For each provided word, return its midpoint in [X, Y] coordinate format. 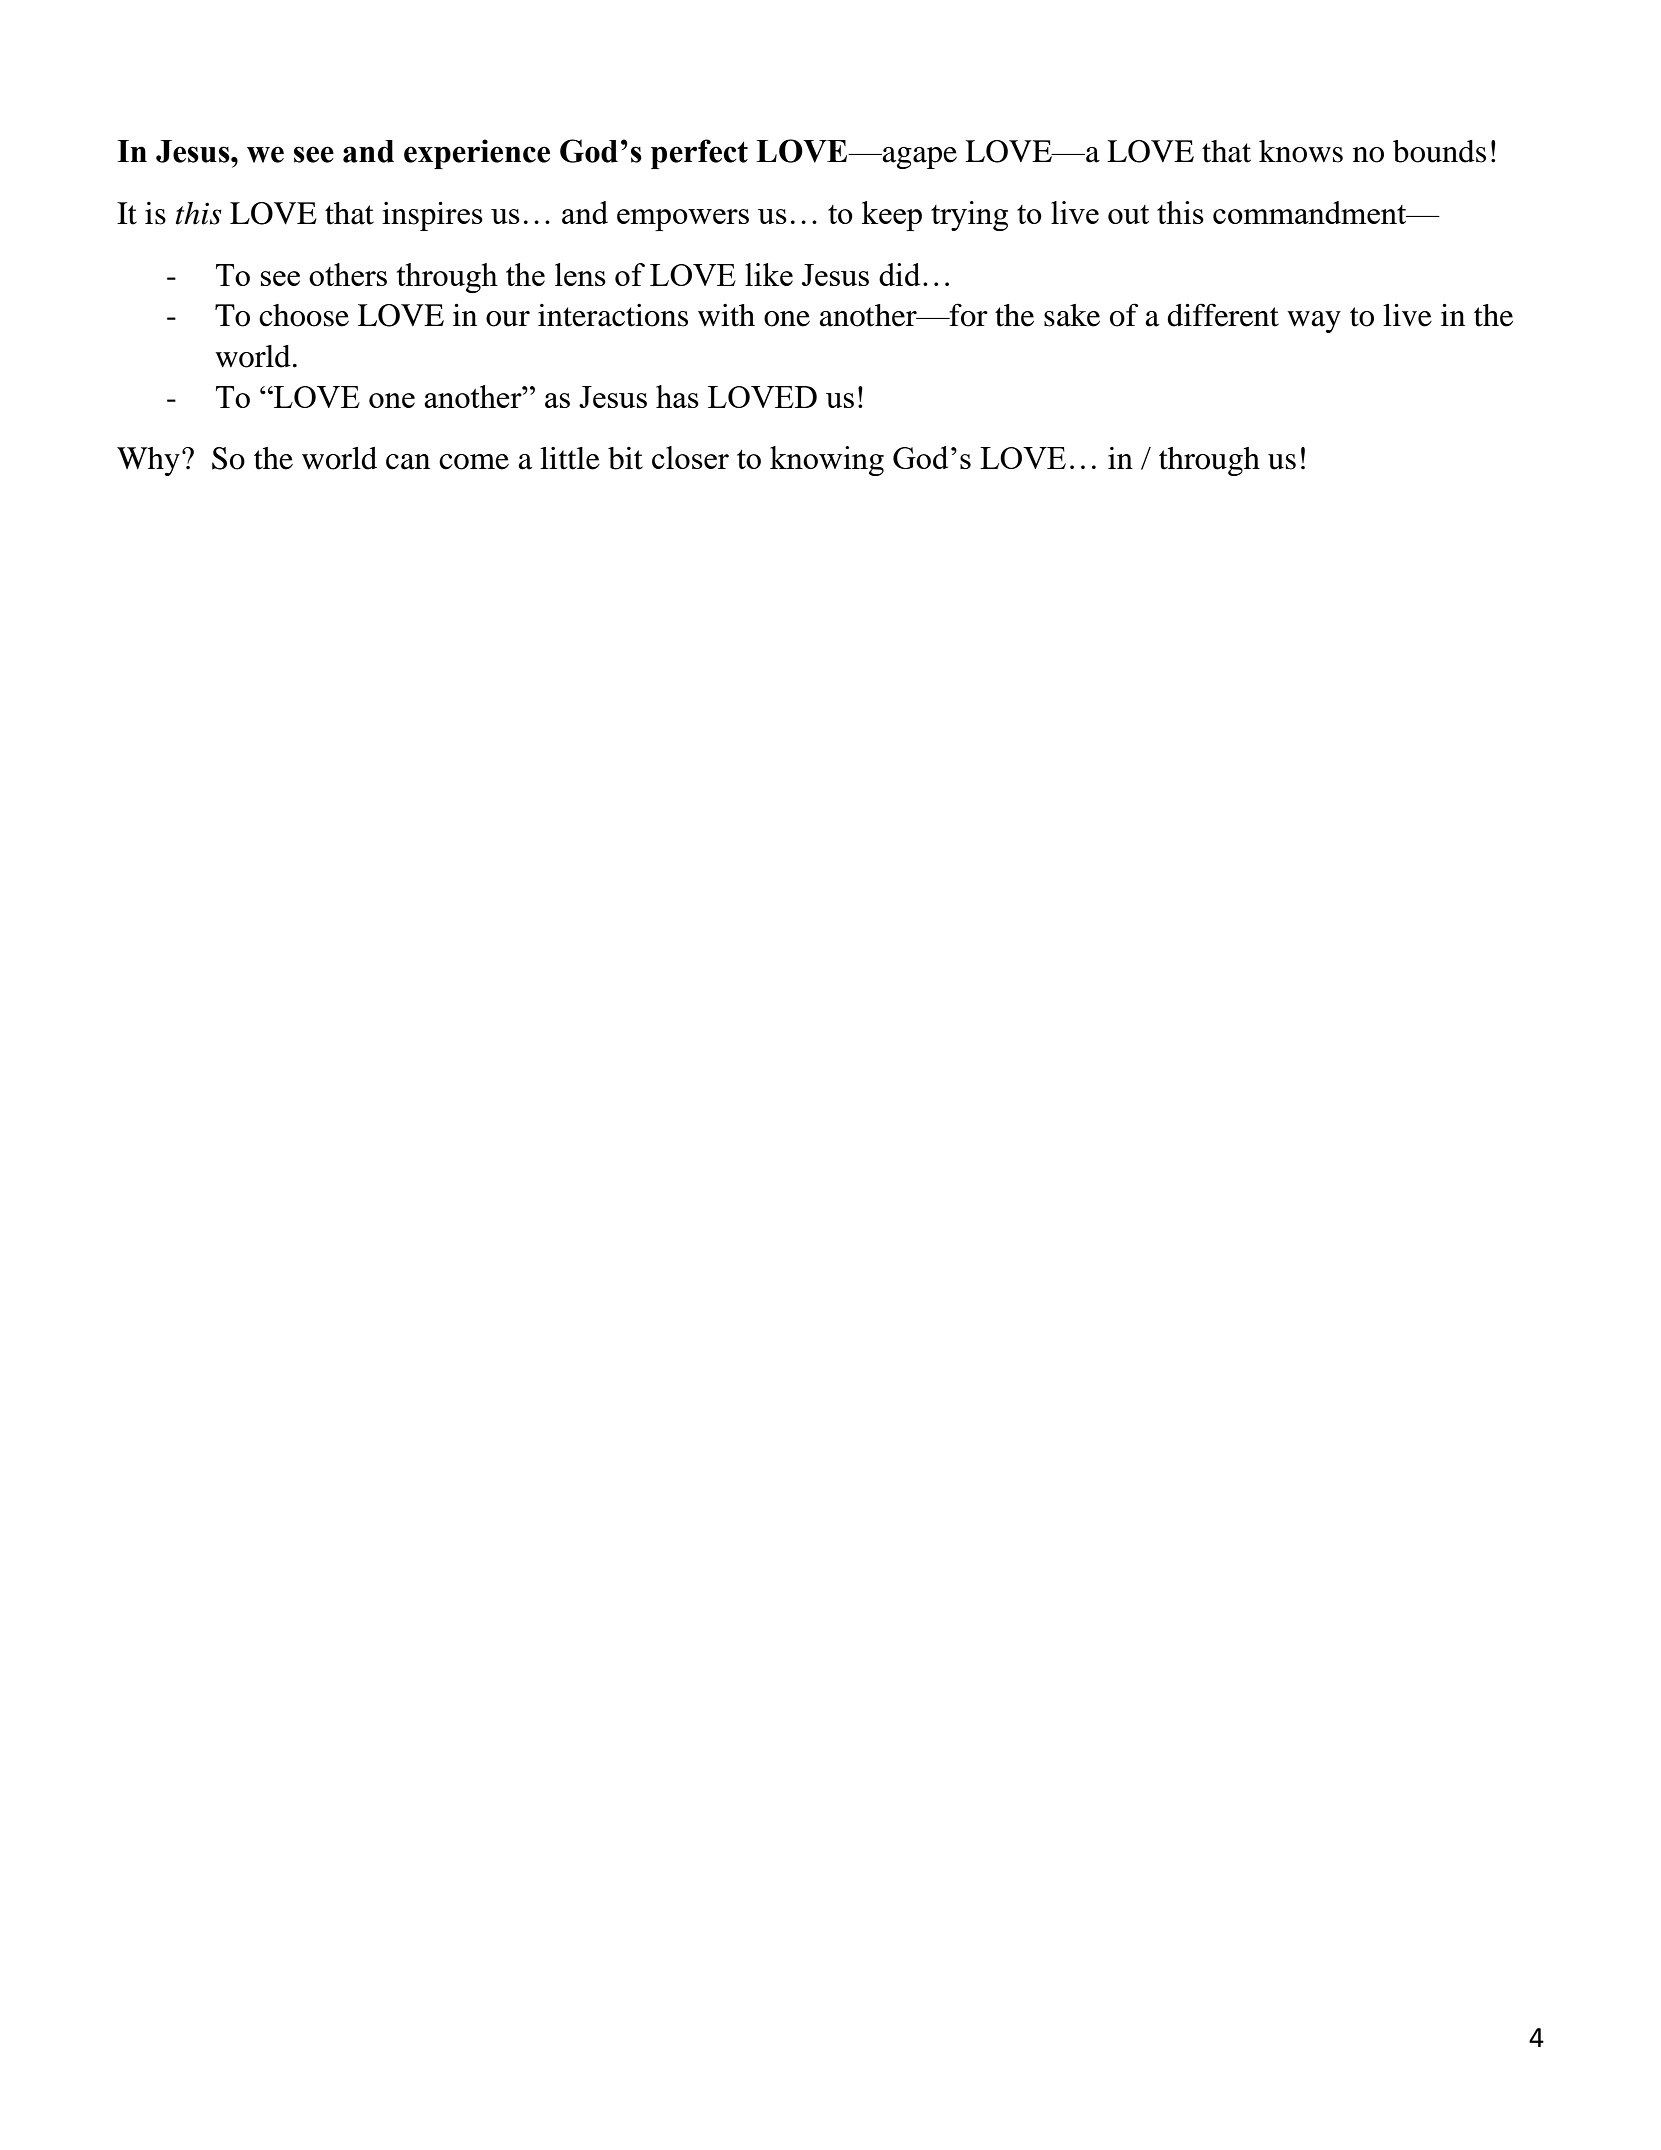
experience [477, 154]
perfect [699, 154]
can [408, 462]
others [348, 274]
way [1314, 322]
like [769, 274]
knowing [827, 461]
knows [1301, 151]
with [726, 315]
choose [304, 315]
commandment [1311, 212]
